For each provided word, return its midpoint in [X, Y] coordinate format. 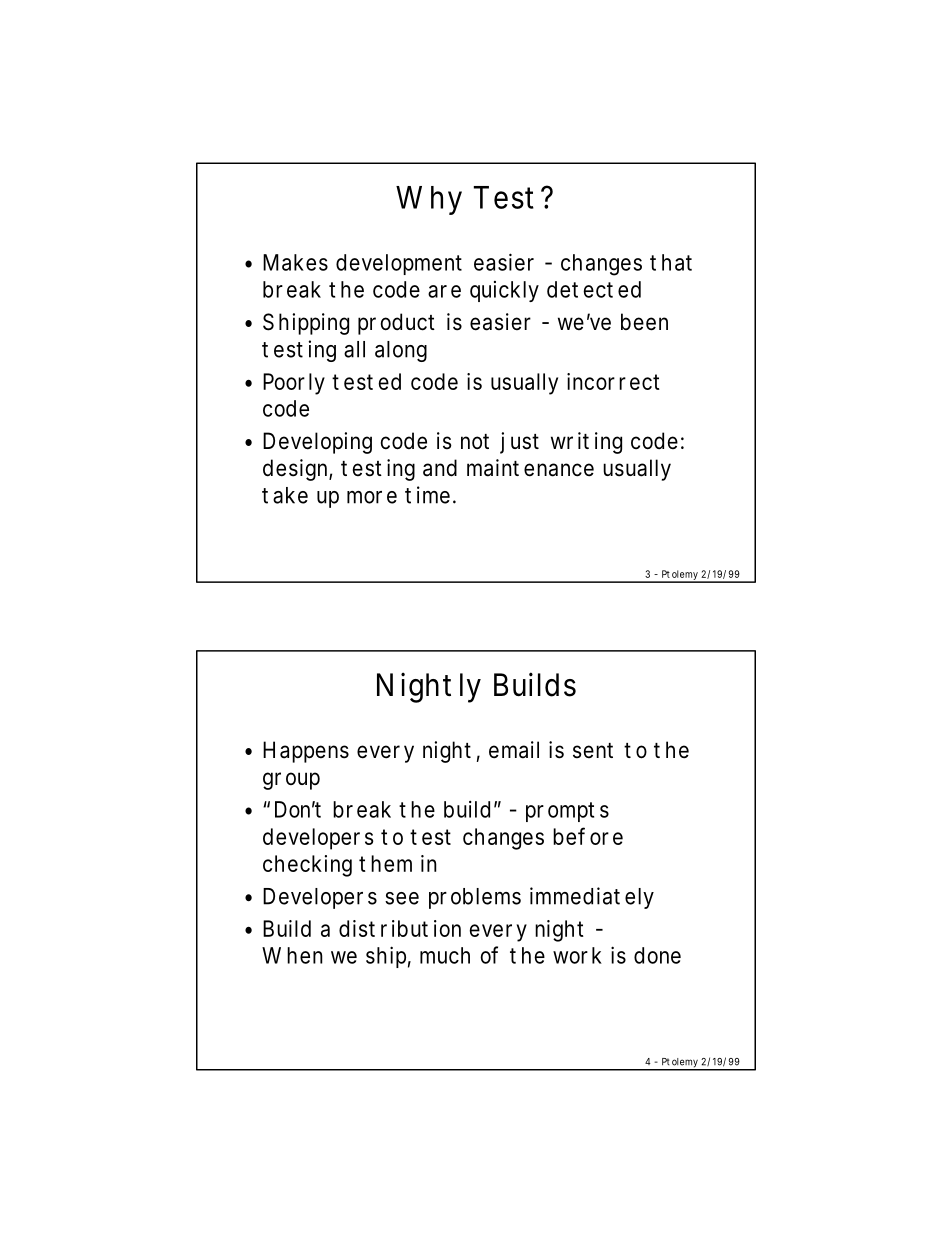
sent [593, 751]
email [514, 750]
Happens [306, 752]
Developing [317, 443]
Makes [295, 262]
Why [429, 200]
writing [586, 443]
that [671, 262]
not [475, 441]
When [292, 955]
